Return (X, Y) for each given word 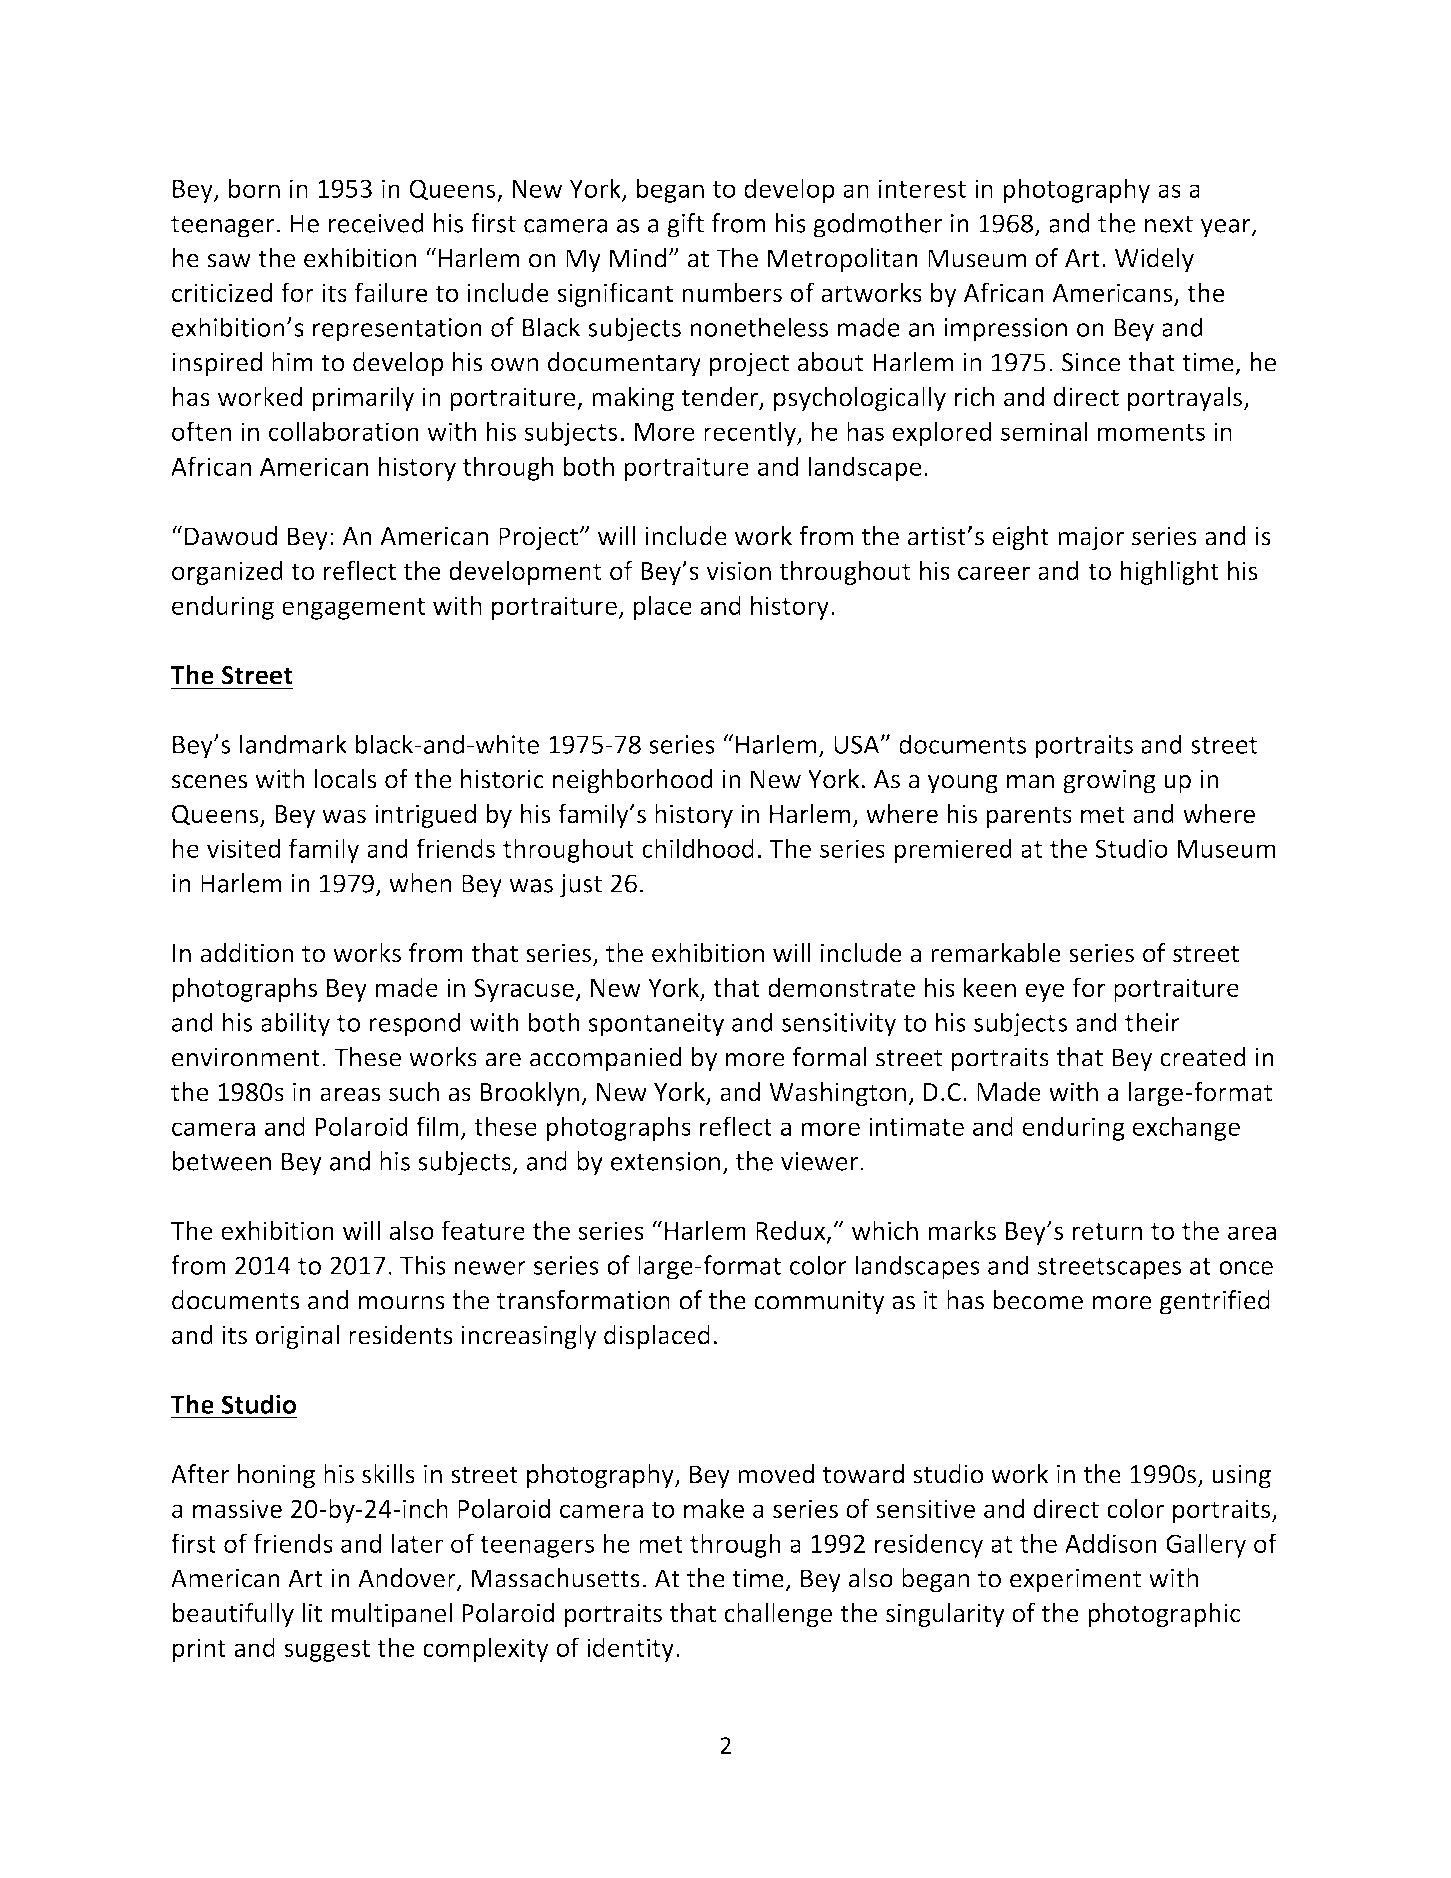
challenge (778, 1615)
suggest (327, 1651)
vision (738, 571)
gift (685, 225)
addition (247, 953)
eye (1044, 992)
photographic (1164, 1615)
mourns (402, 1303)
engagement (353, 609)
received (376, 223)
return (1107, 1231)
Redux (792, 1231)
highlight (1169, 572)
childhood (698, 848)
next (1169, 224)
